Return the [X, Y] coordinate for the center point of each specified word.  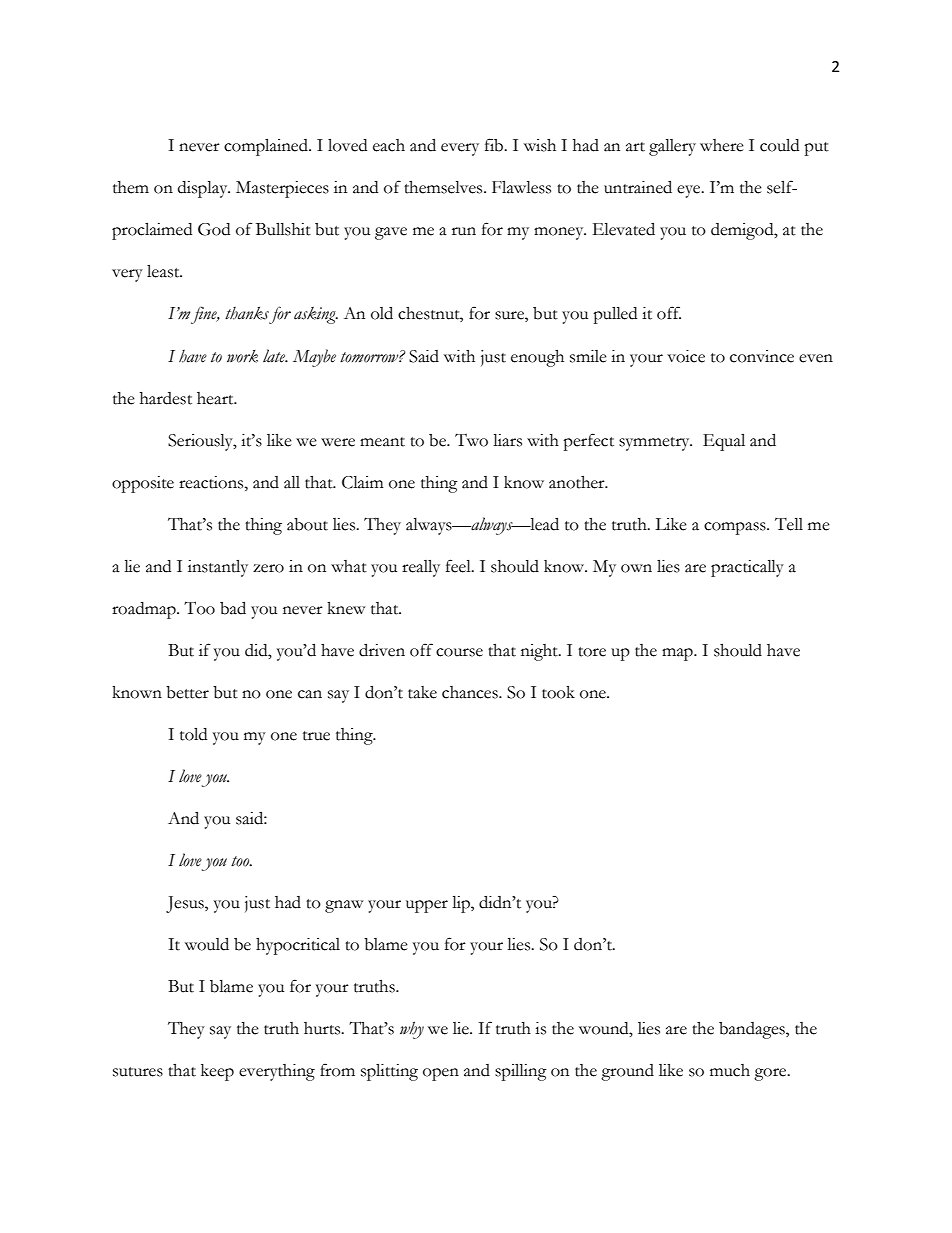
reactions [212, 482]
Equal [724, 442]
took [558, 692]
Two [471, 440]
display [204, 189]
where [722, 145]
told [193, 734]
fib [495, 145]
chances [471, 692]
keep [217, 1072]
